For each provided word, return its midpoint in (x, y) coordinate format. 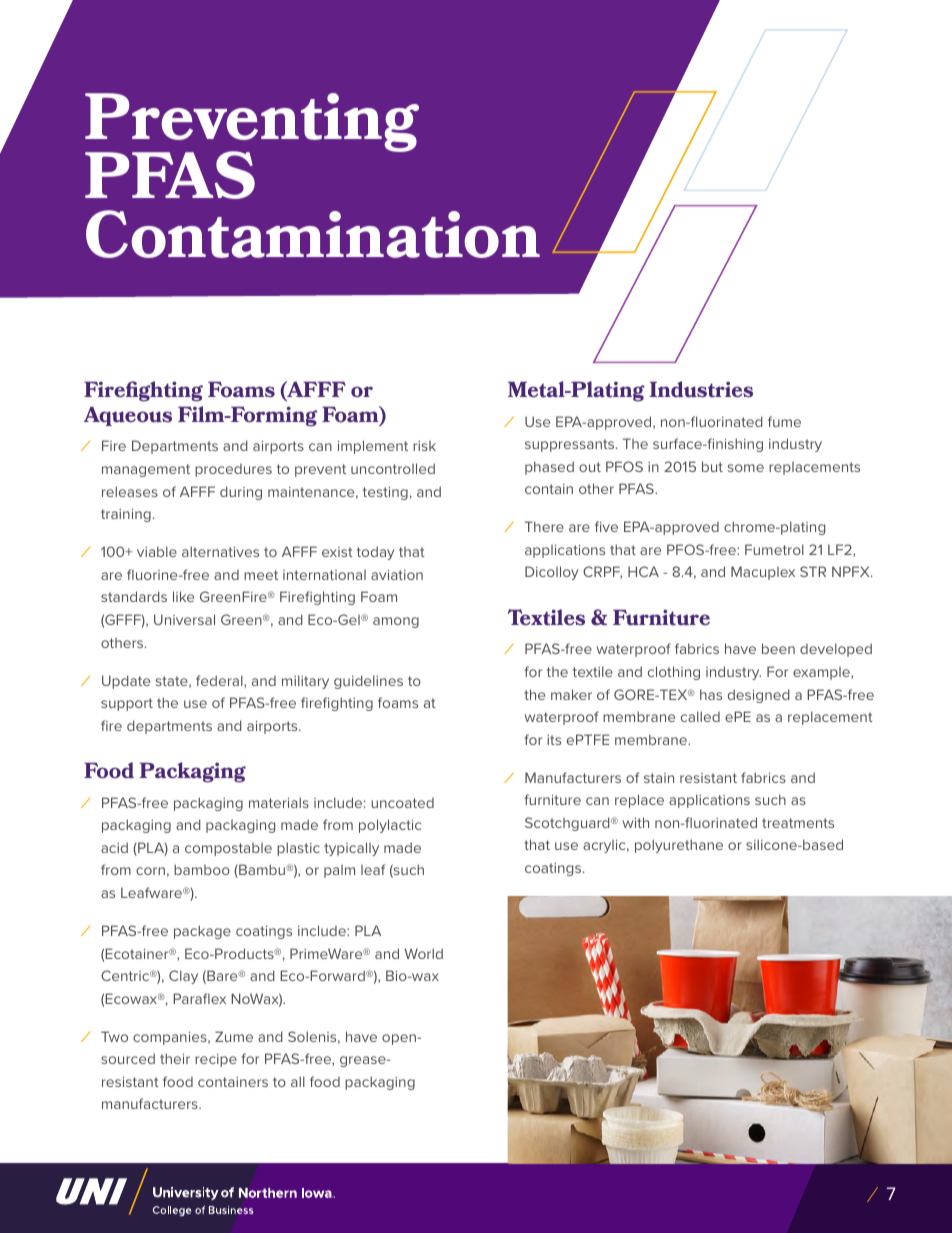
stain (659, 778)
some (746, 468)
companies (171, 1038)
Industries (701, 389)
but (712, 466)
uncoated (402, 803)
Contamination (313, 234)
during (241, 493)
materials (279, 802)
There (544, 526)
